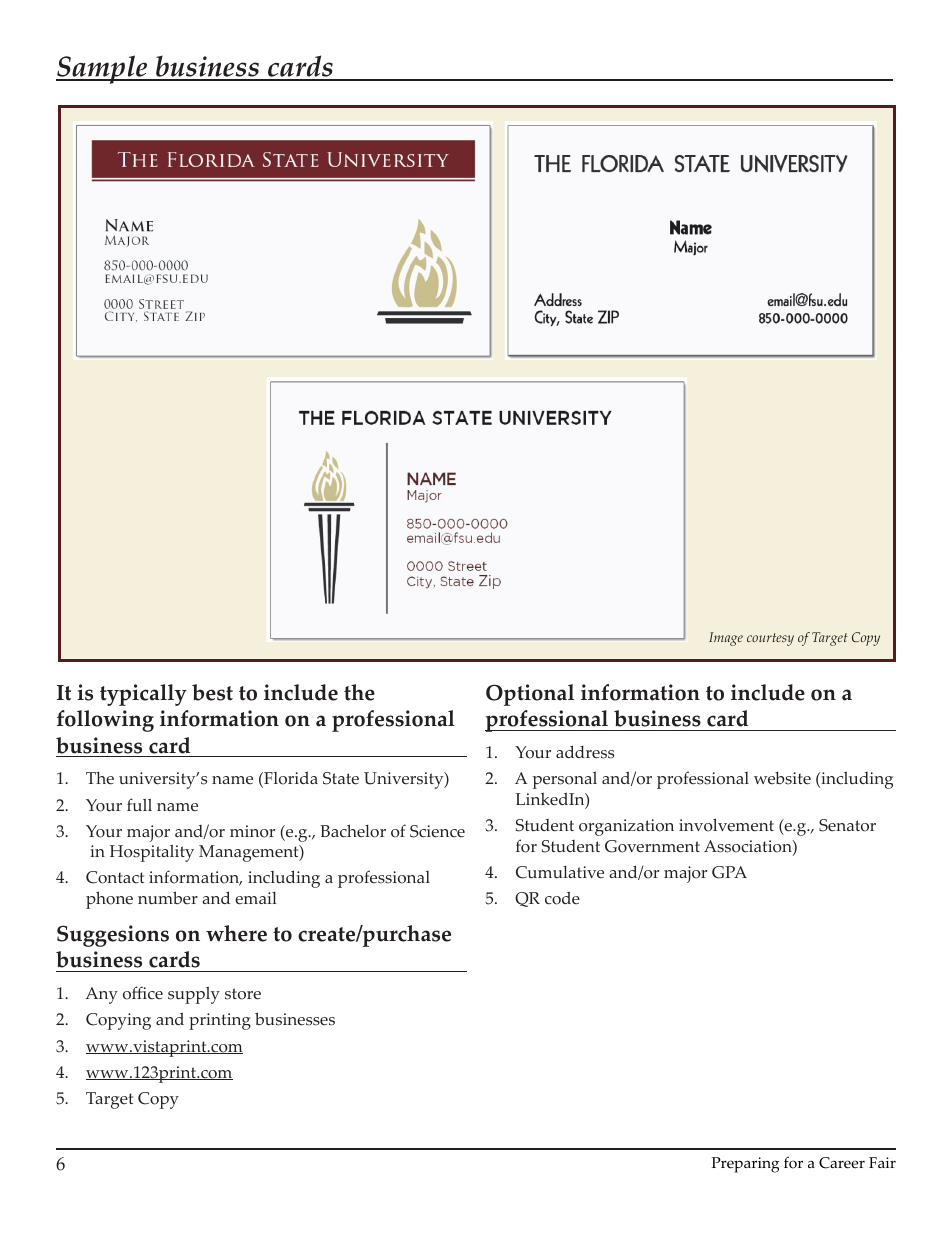  What do you see at coordinates (770, 639) in the screenshot?
I see `courtesy` at bounding box center [770, 639].
